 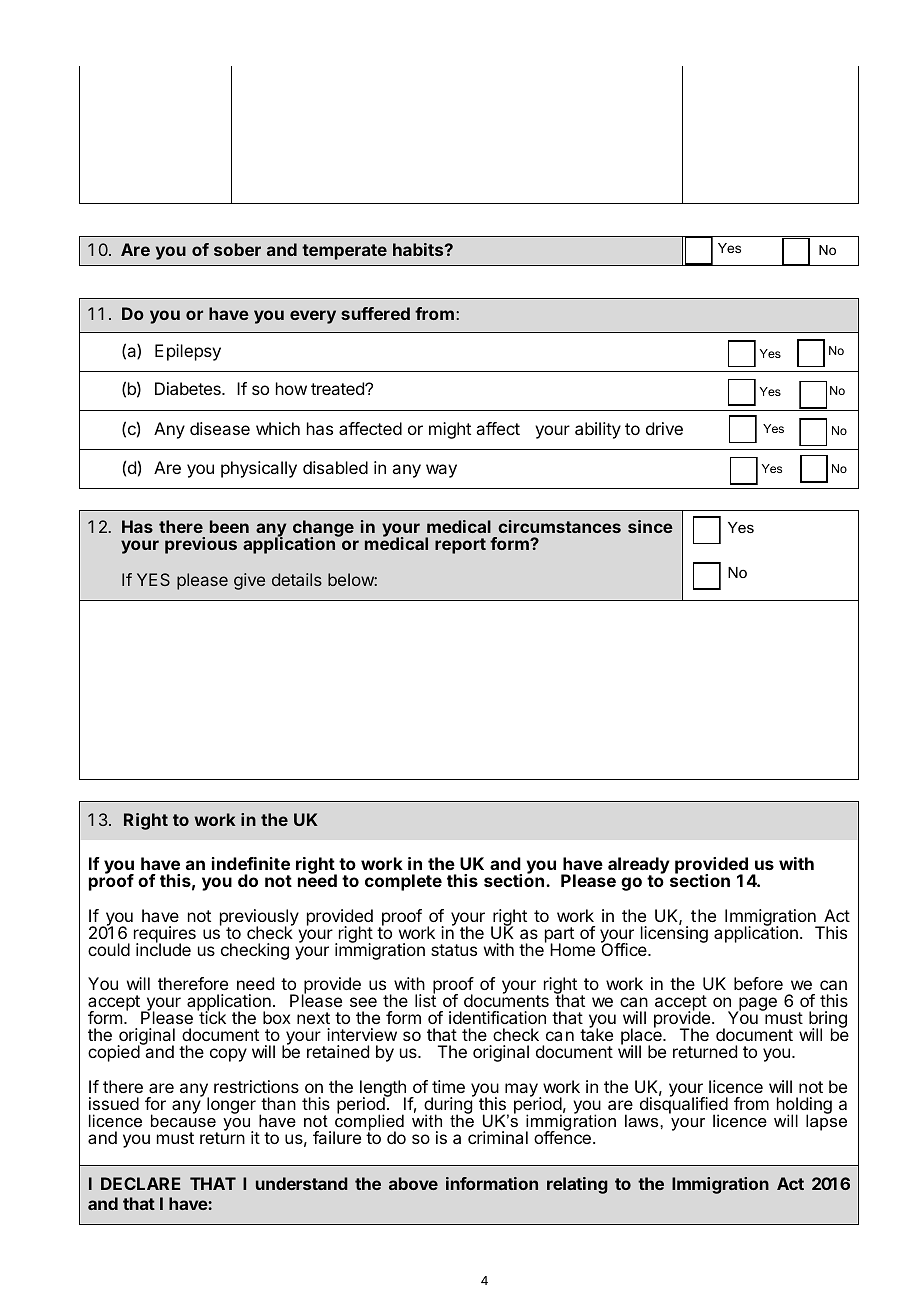 I want to click on already, so click(x=639, y=867).
